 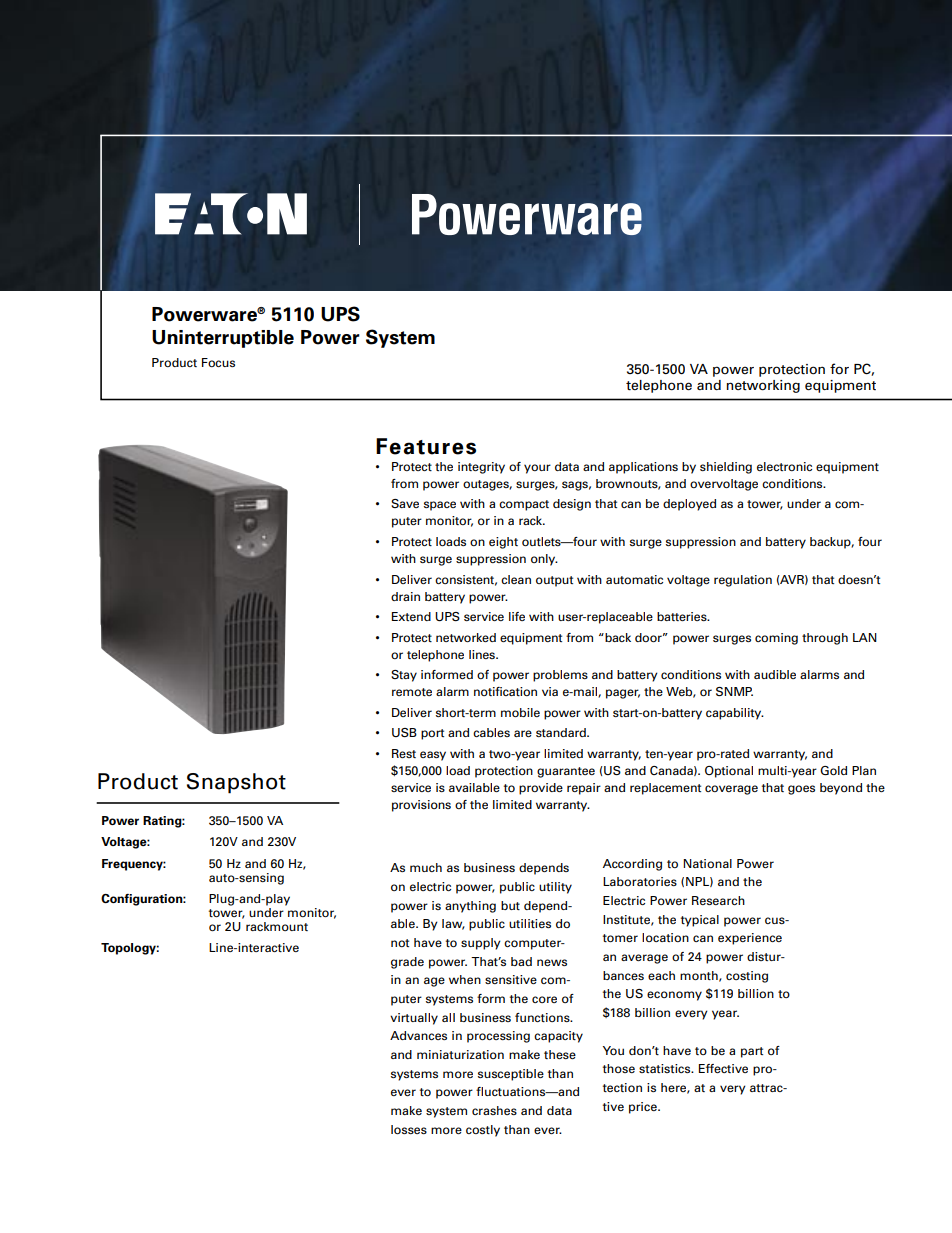 I want to click on networking, so click(x=763, y=386).
